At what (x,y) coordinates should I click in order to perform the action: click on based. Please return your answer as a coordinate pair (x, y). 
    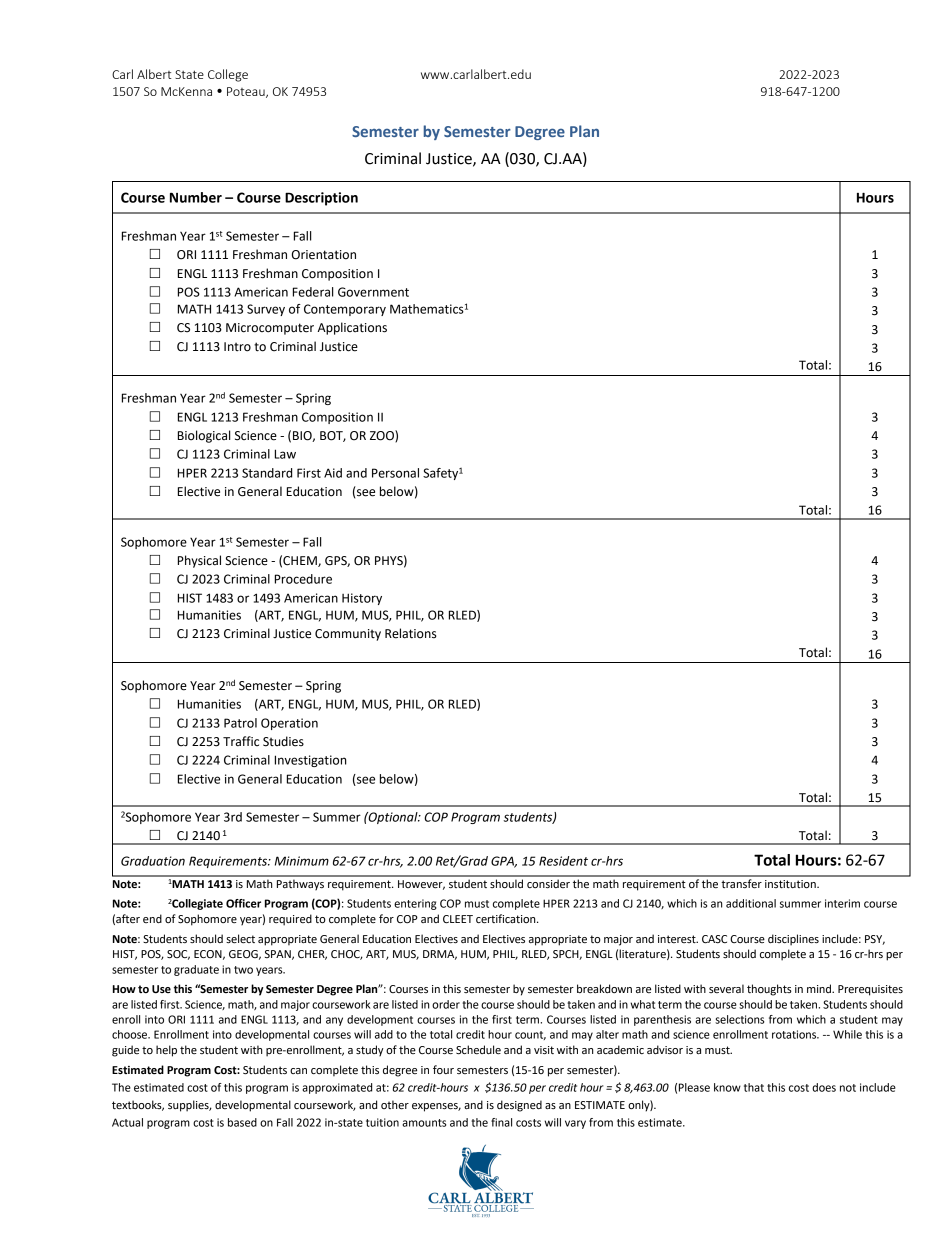
    Looking at the image, I should click on (242, 1122).
